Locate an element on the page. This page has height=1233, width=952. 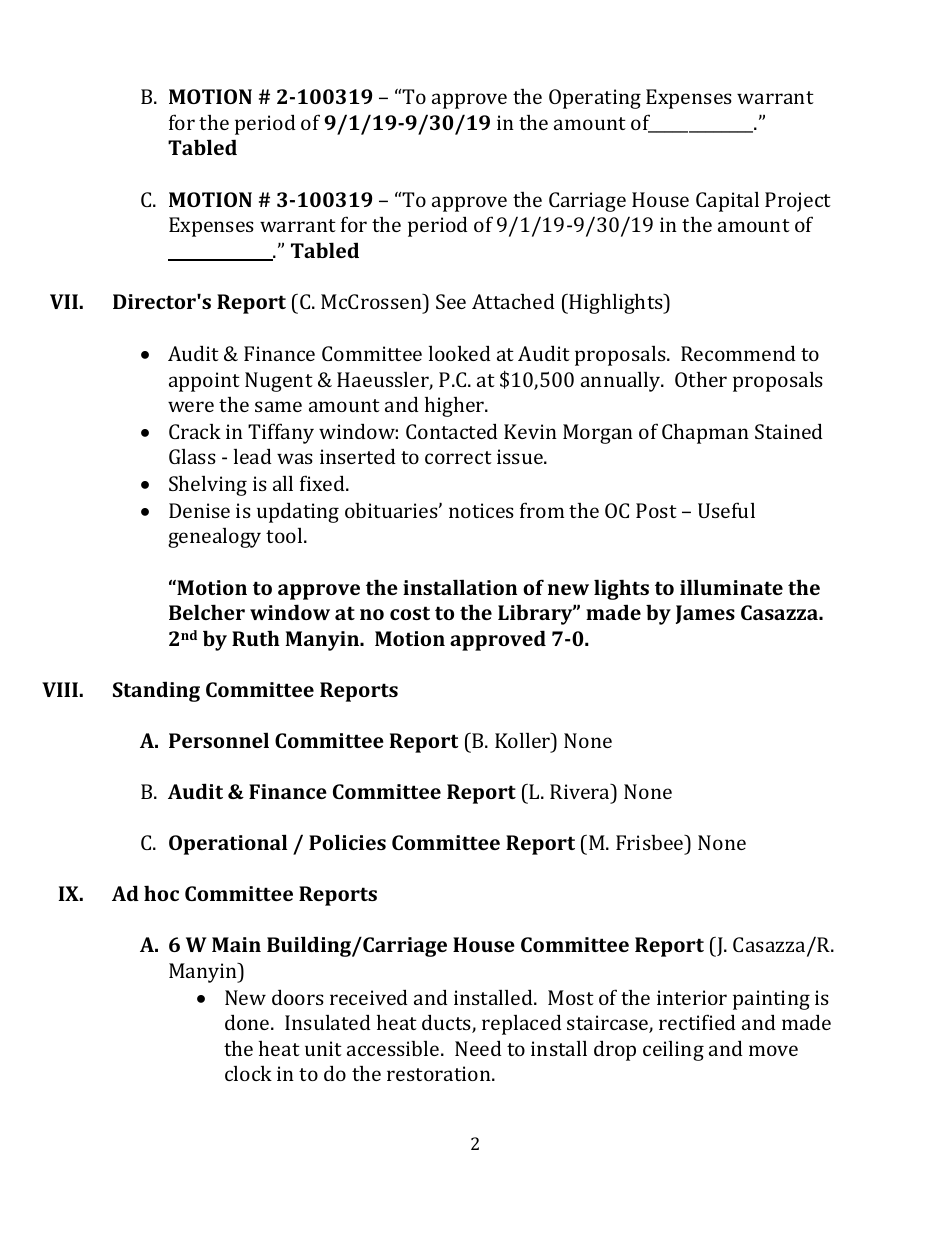
Operating is located at coordinates (595, 99).
